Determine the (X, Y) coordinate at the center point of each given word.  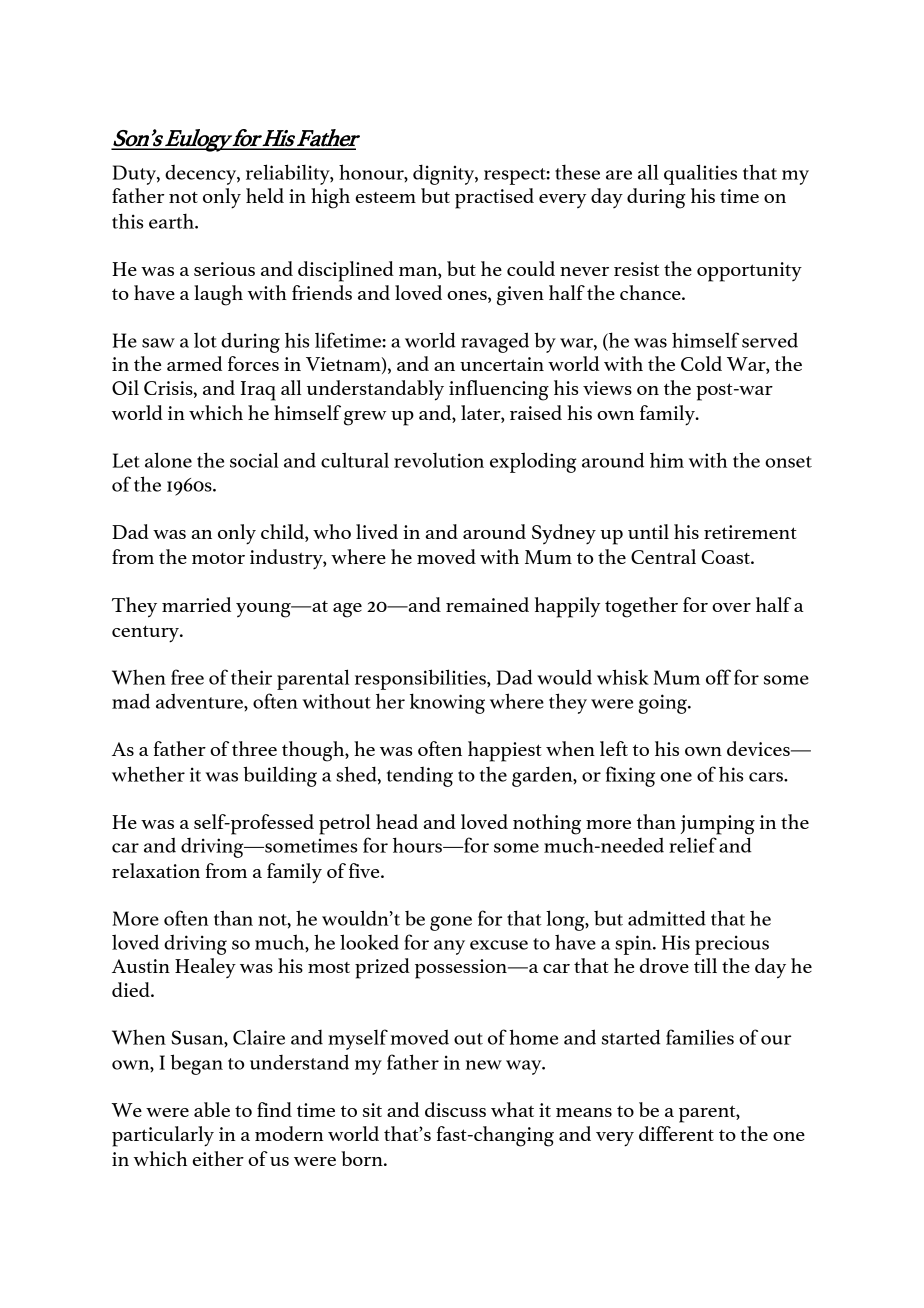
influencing (499, 390)
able (212, 1109)
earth (172, 221)
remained (487, 604)
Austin (141, 966)
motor (218, 558)
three (254, 748)
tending (420, 777)
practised (494, 198)
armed (194, 363)
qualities (700, 174)
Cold (701, 363)
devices (759, 748)
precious (732, 945)
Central (663, 556)
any (449, 947)
